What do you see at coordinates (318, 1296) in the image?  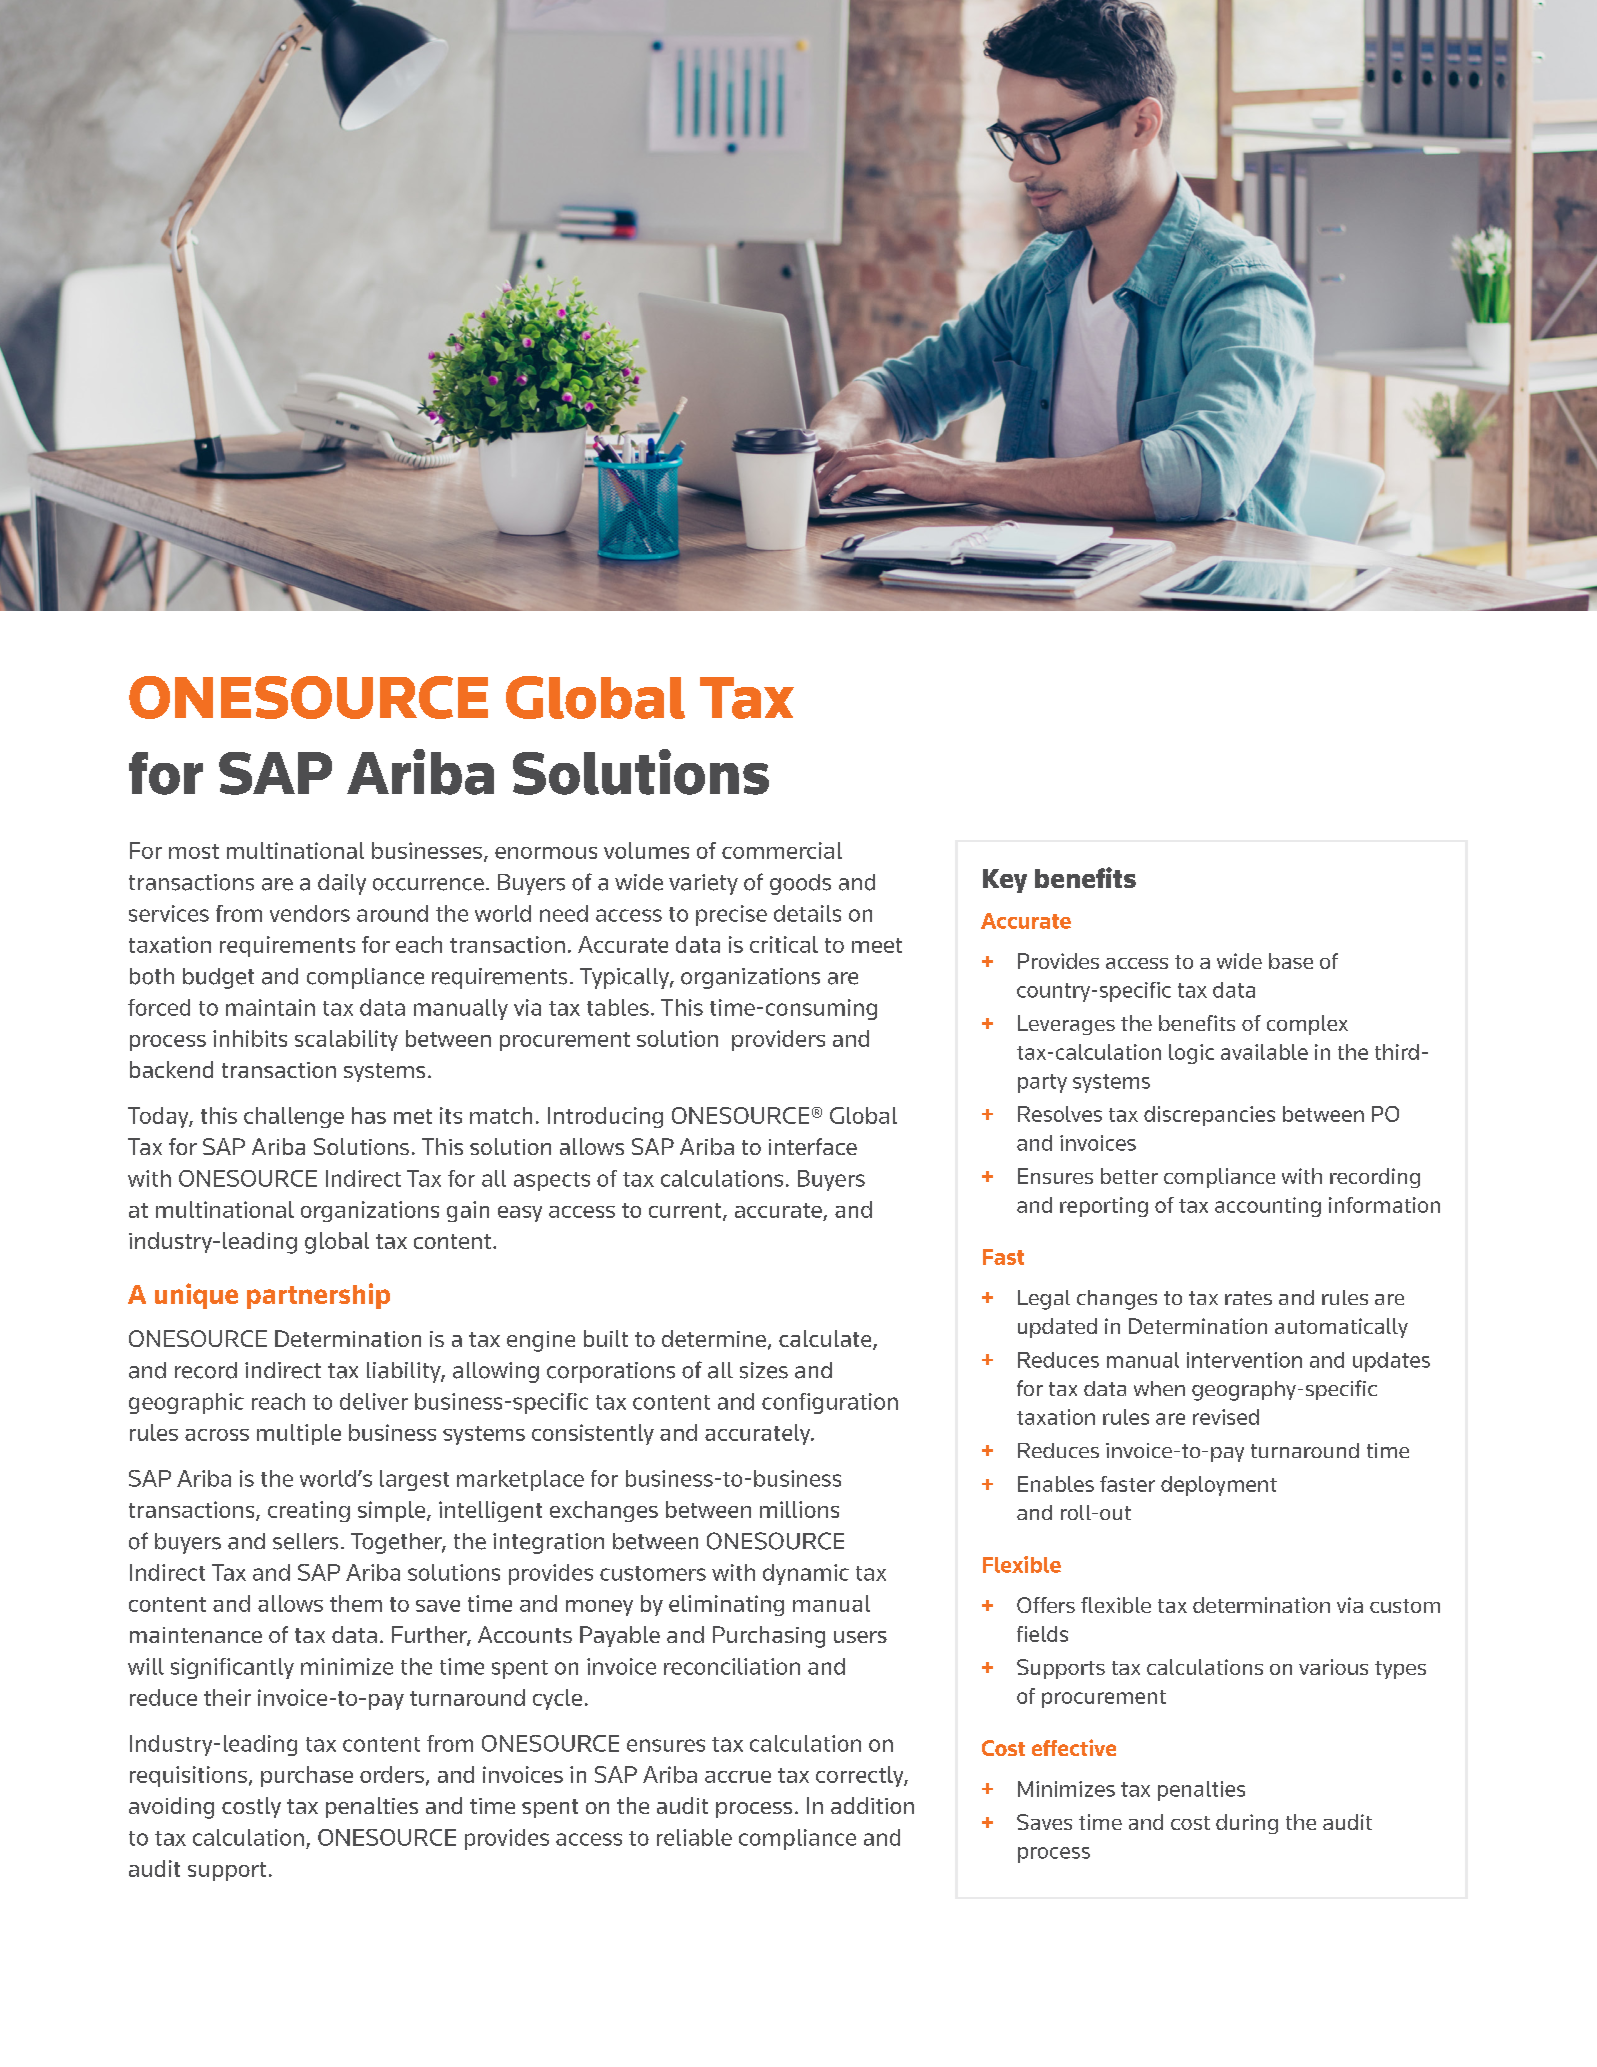 I see `partnership` at bounding box center [318, 1296].
